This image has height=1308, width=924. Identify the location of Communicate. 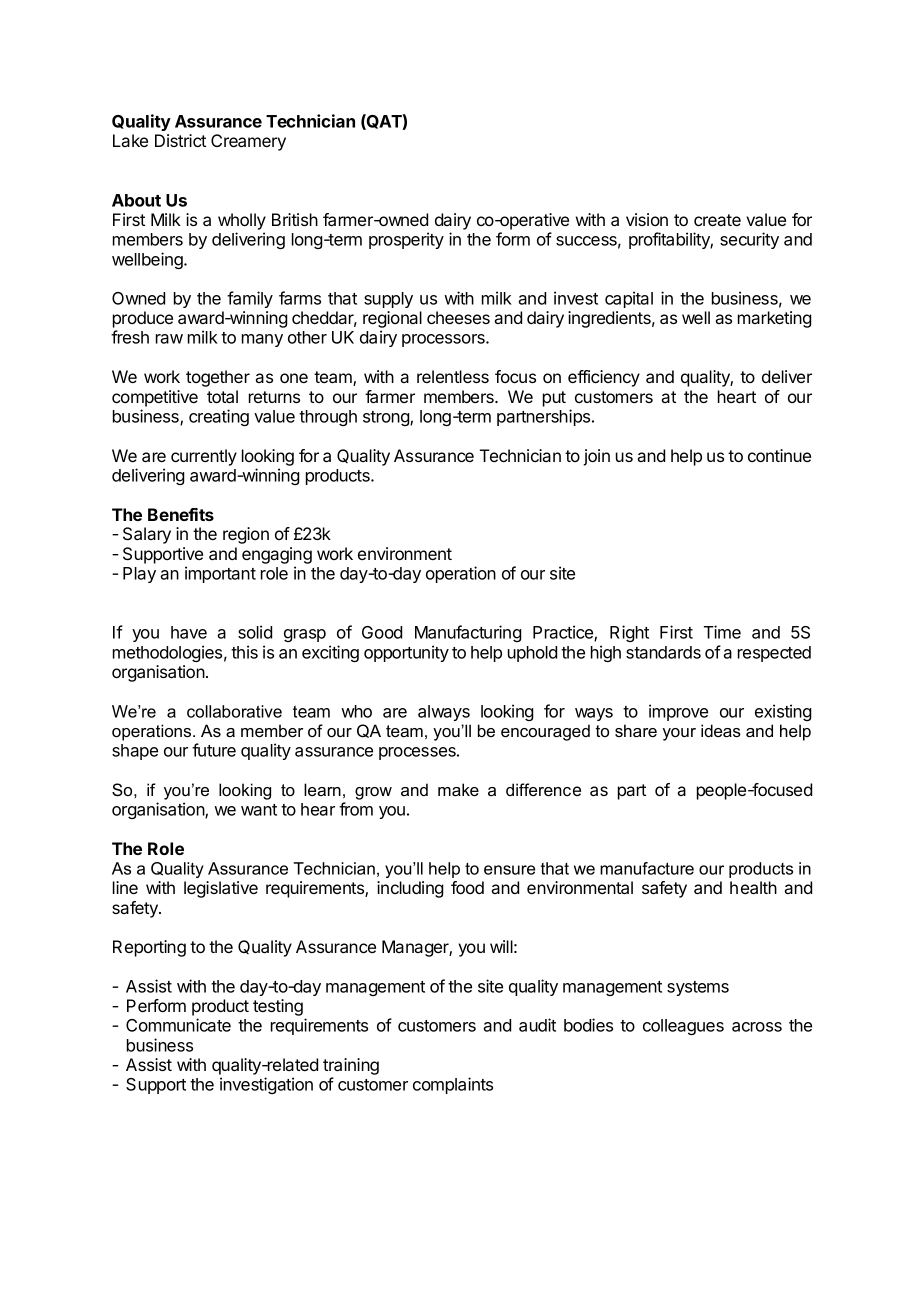
(178, 1025).
